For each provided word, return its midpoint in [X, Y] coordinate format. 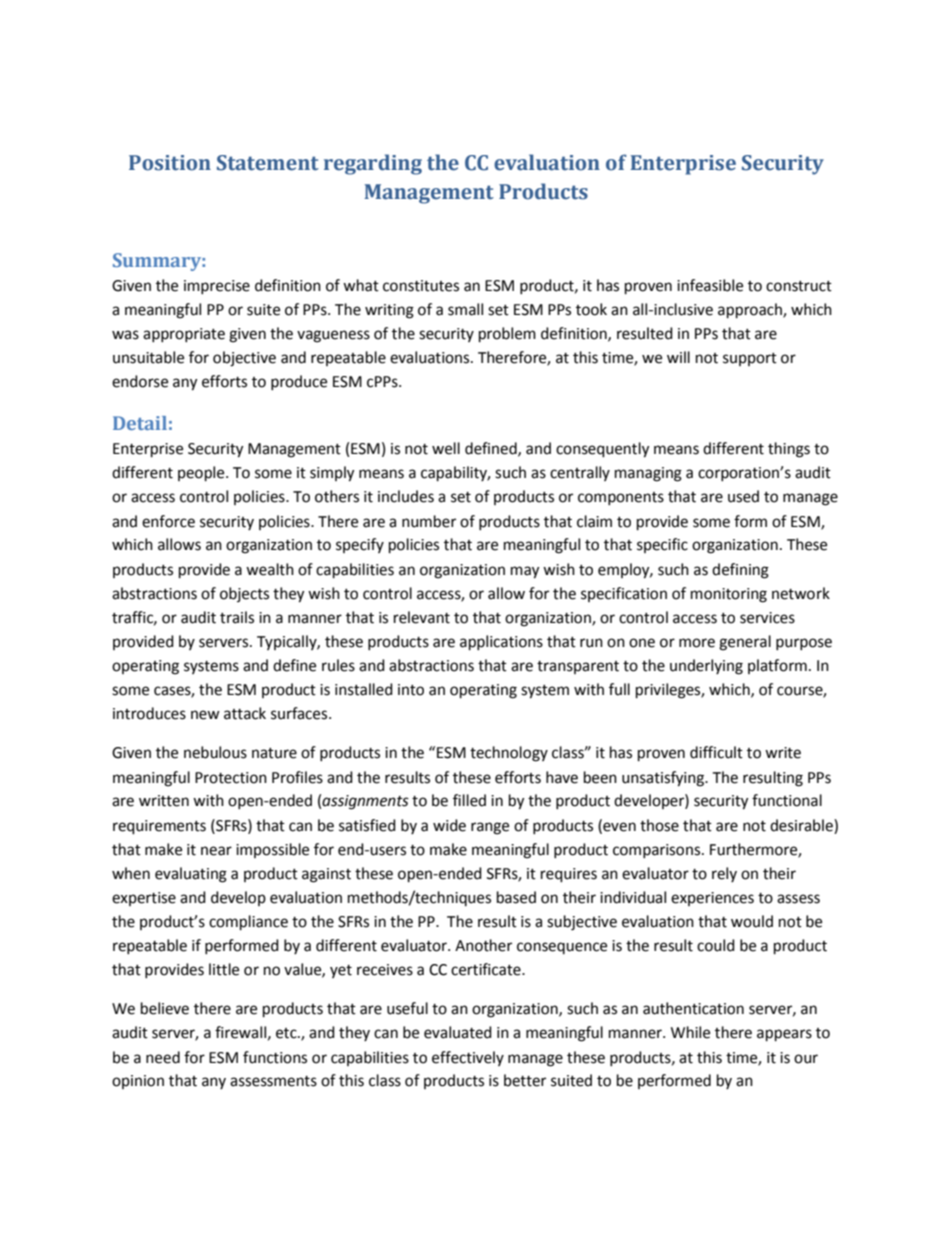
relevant [422, 617]
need [163, 1057]
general [745, 643]
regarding [373, 164]
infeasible [710, 285]
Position [170, 163]
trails [237, 617]
